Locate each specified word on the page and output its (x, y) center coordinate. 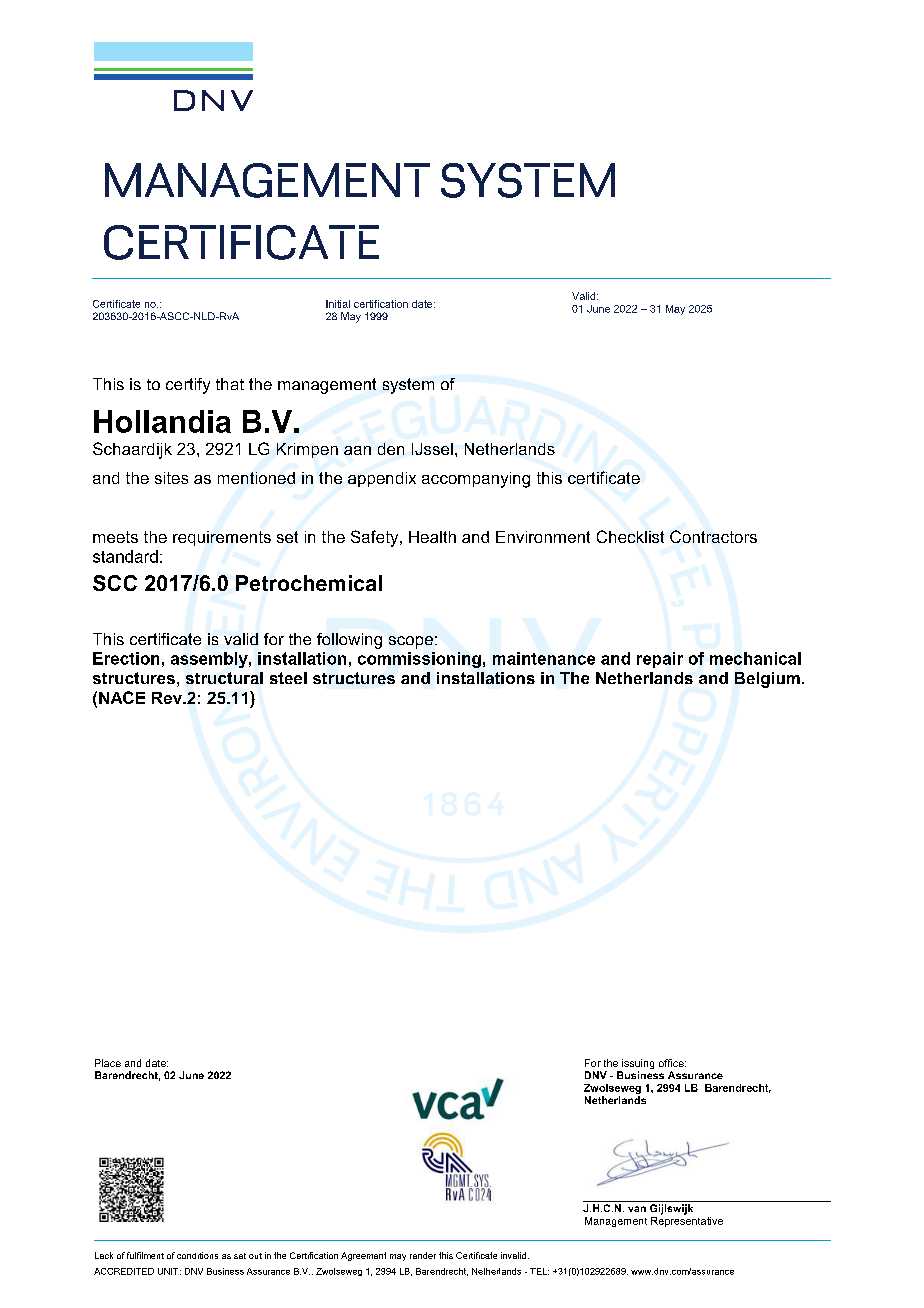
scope (411, 642)
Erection (126, 658)
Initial (338, 304)
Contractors (713, 536)
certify (188, 386)
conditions (197, 1255)
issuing (637, 1065)
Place (108, 1063)
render (423, 1255)
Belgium (767, 680)
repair (660, 660)
